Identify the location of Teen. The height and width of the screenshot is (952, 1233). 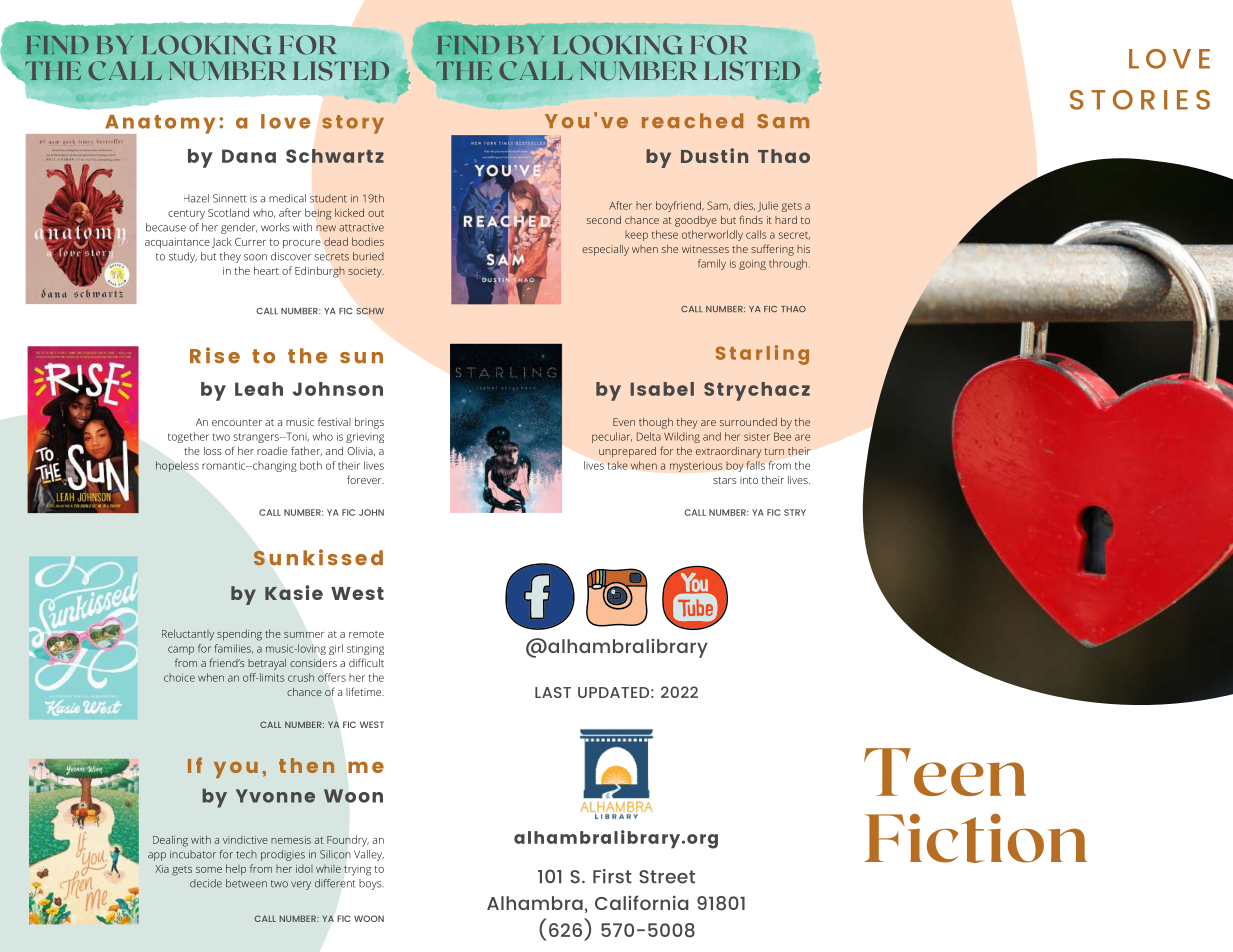
(945, 772).
